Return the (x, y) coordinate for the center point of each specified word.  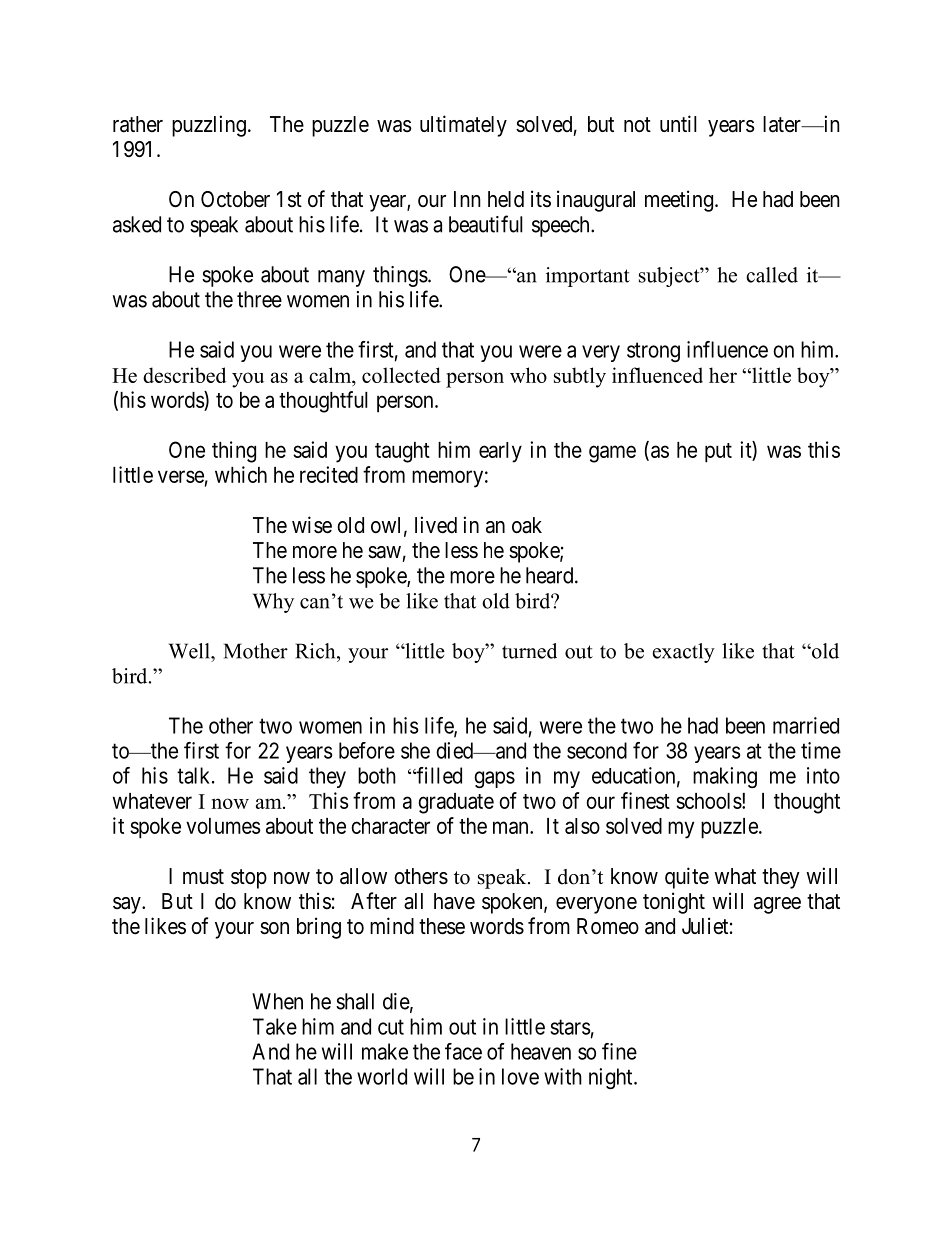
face (463, 1051)
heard (551, 575)
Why (273, 603)
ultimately (463, 126)
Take (275, 1026)
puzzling (209, 126)
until (678, 123)
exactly (684, 653)
